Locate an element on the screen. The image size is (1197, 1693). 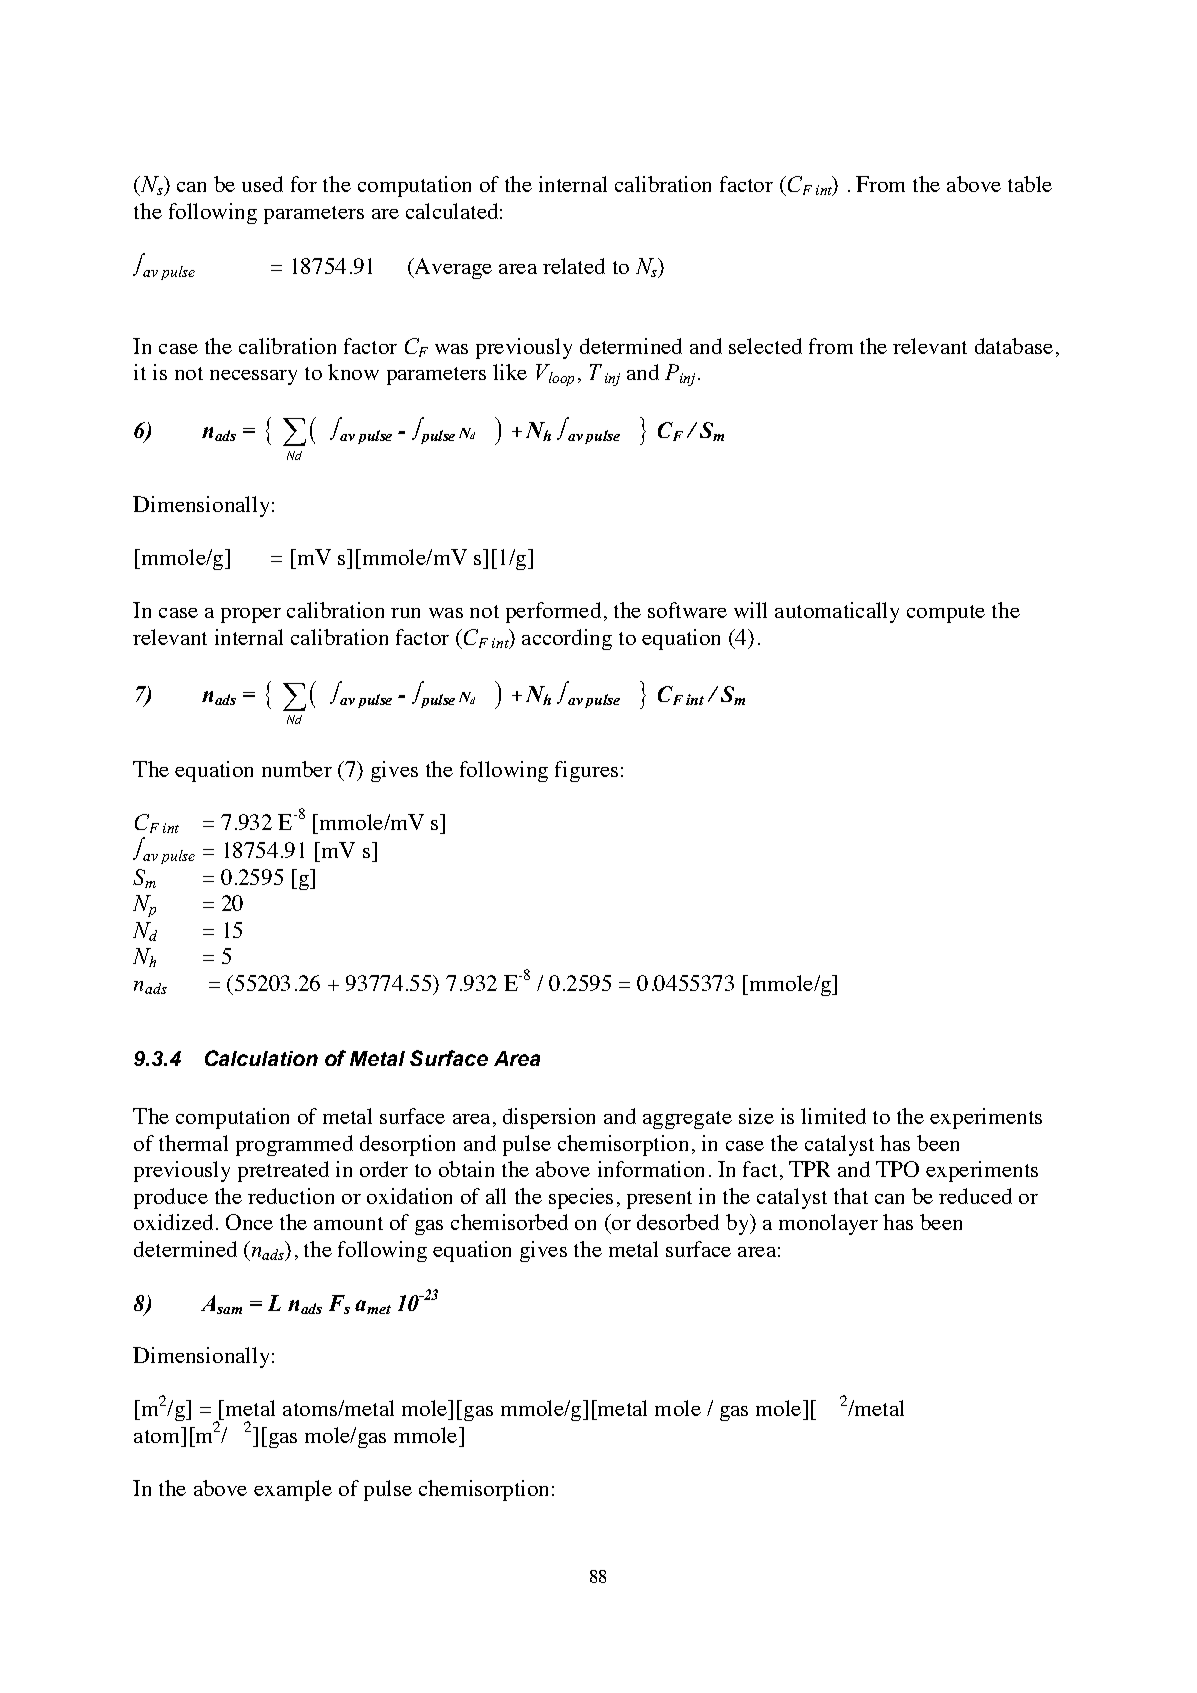
table is located at coordinates (1030, 184).
